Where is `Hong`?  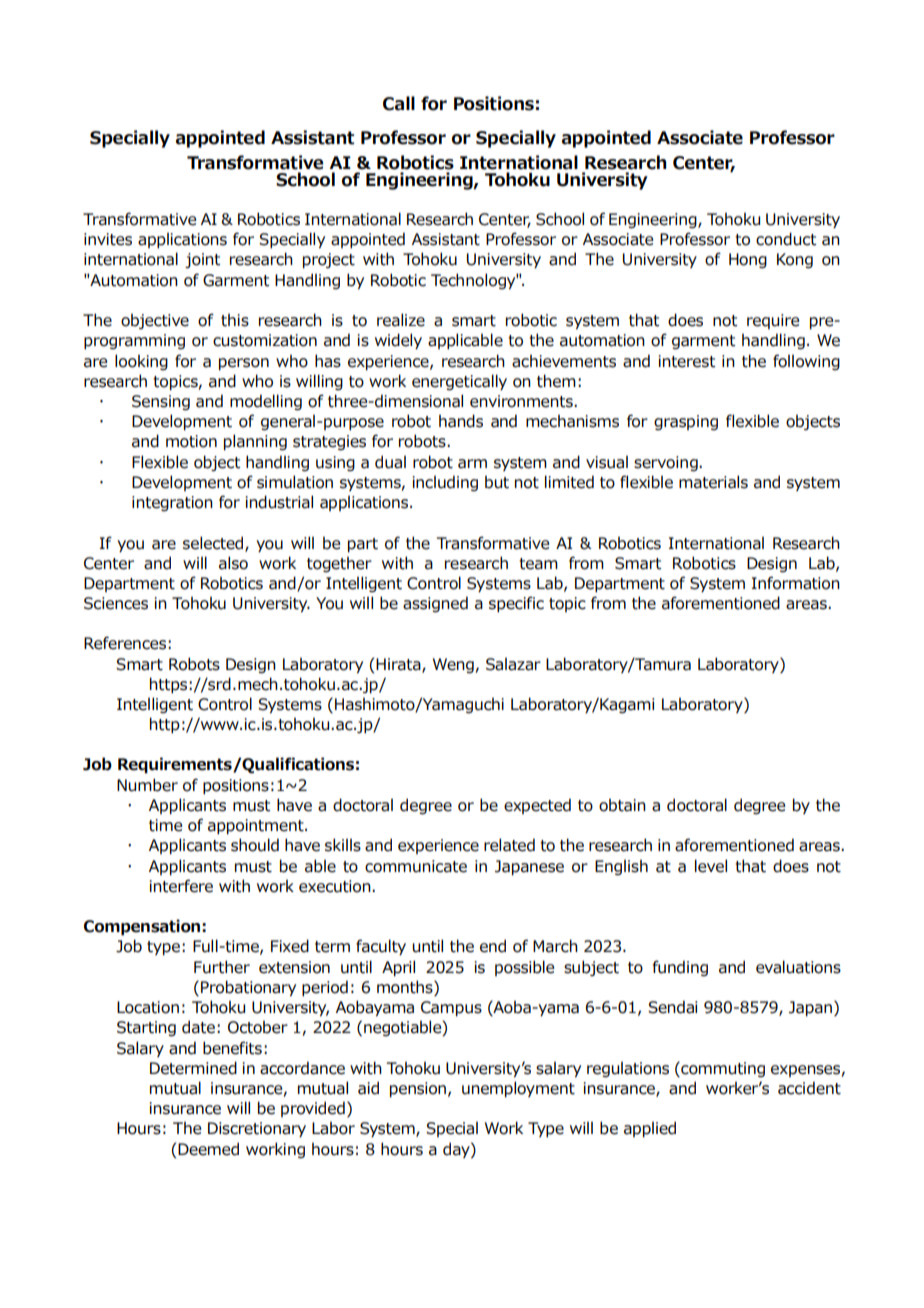 Hong is located at coordinates (748, 260).
